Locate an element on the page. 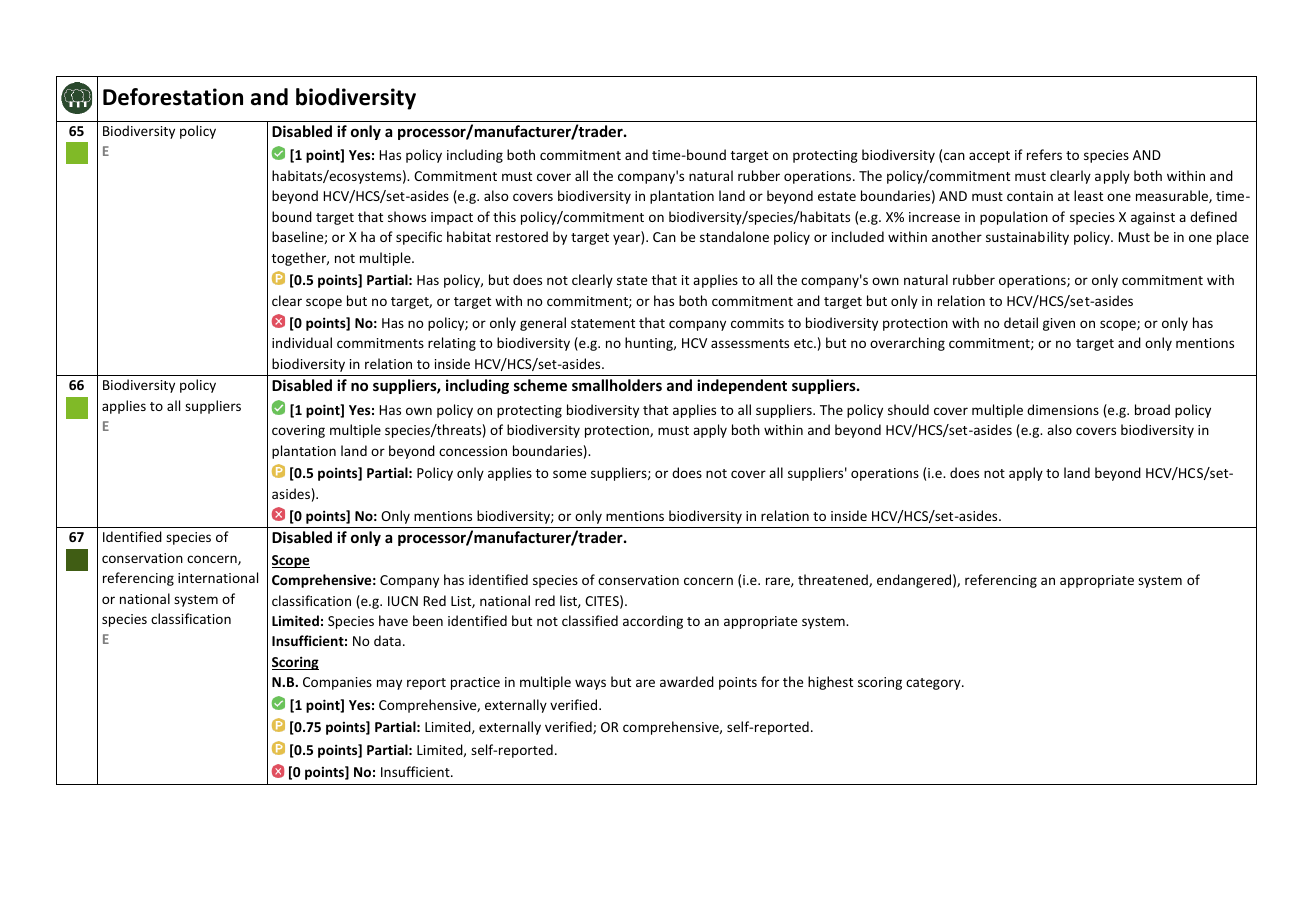 The image size is (1308, 924). accept is located at coordinates (989, 157).
